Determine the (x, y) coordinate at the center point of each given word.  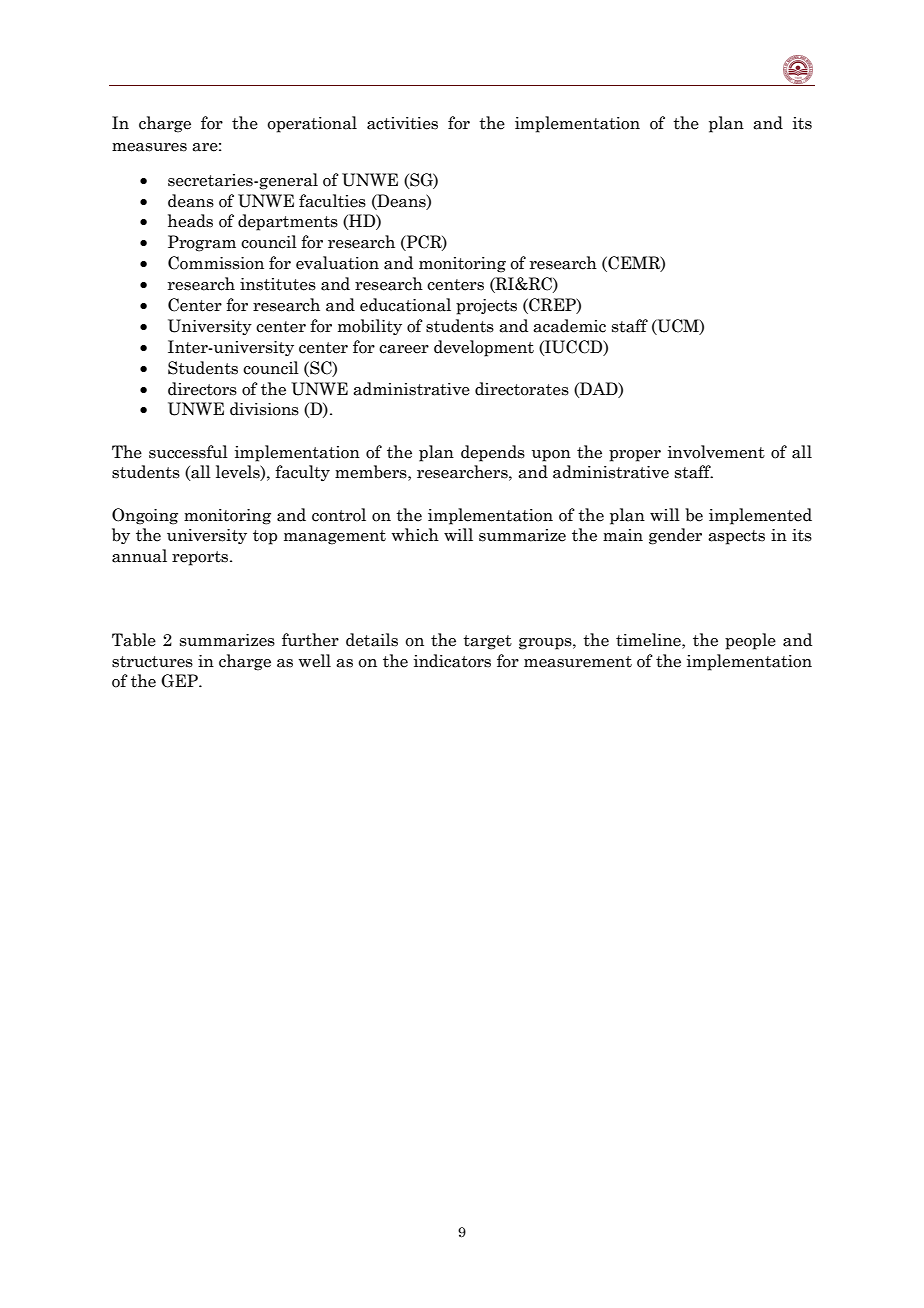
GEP (180, 681)
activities (402, 123)
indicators (452, 661)
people (750, 641)
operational (312, 124)
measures (149, 147)
